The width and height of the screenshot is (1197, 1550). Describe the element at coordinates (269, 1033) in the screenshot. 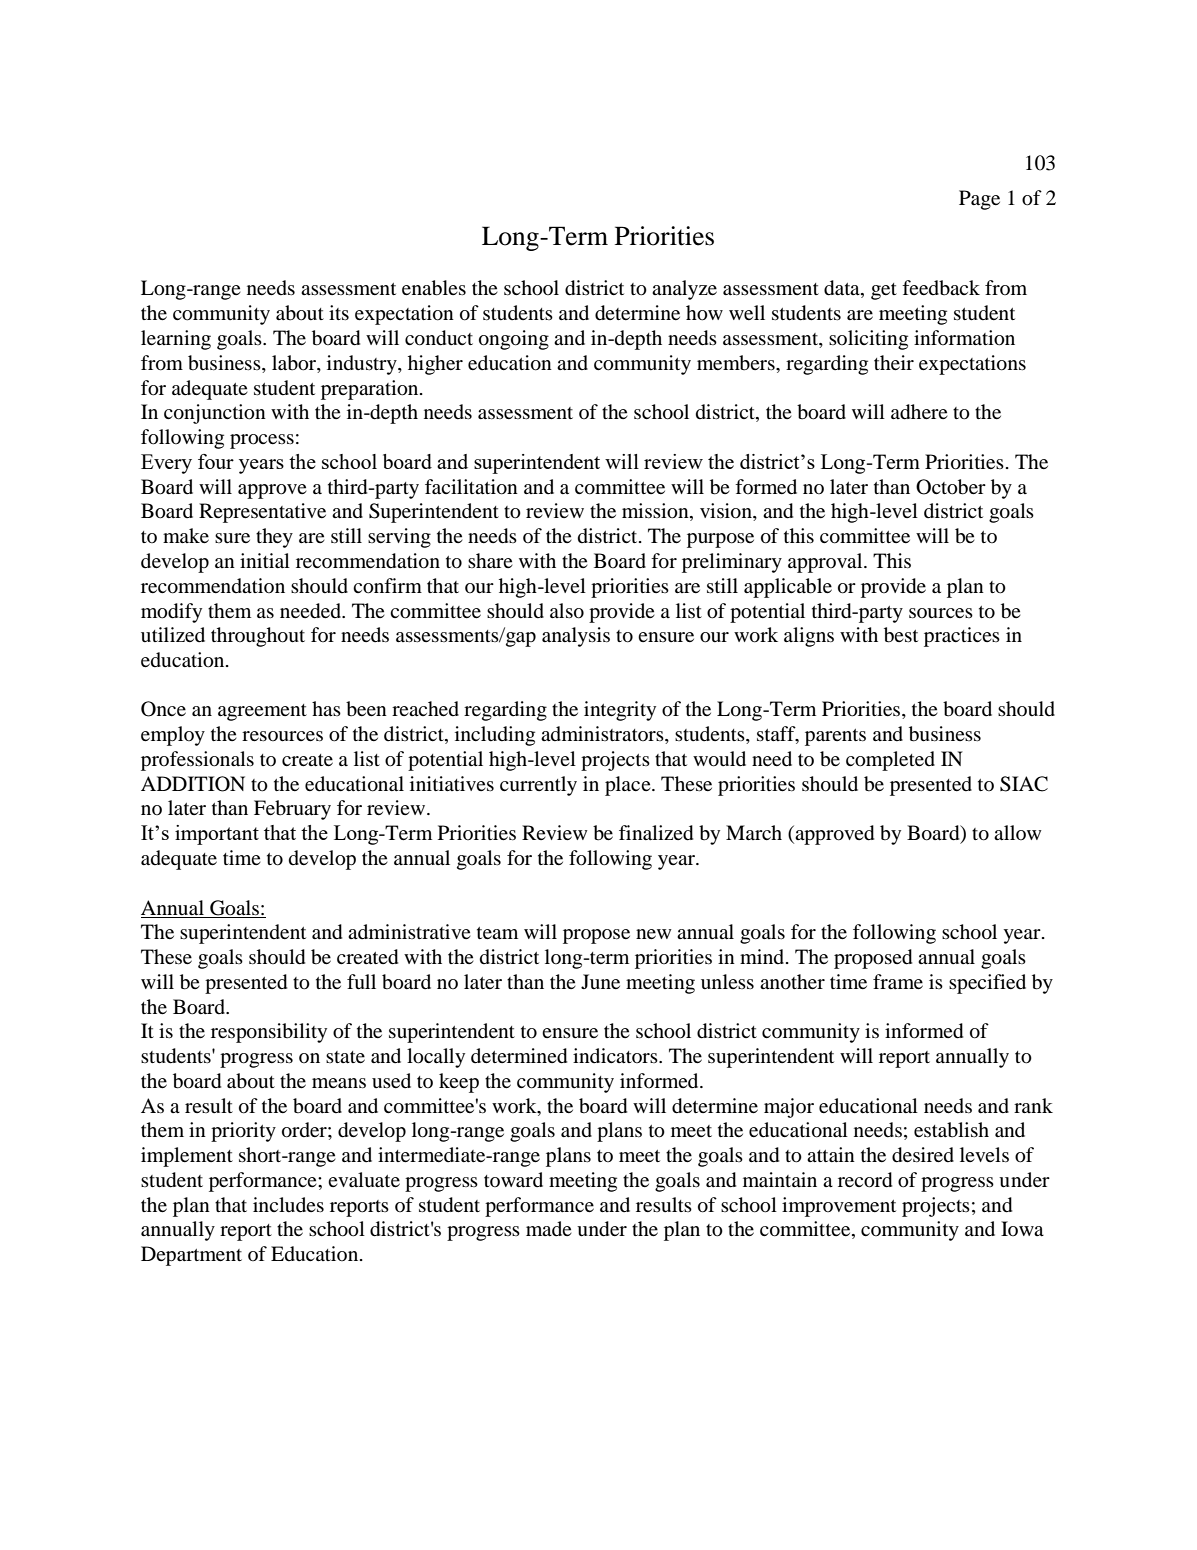

I see `responsibility` at that location.
